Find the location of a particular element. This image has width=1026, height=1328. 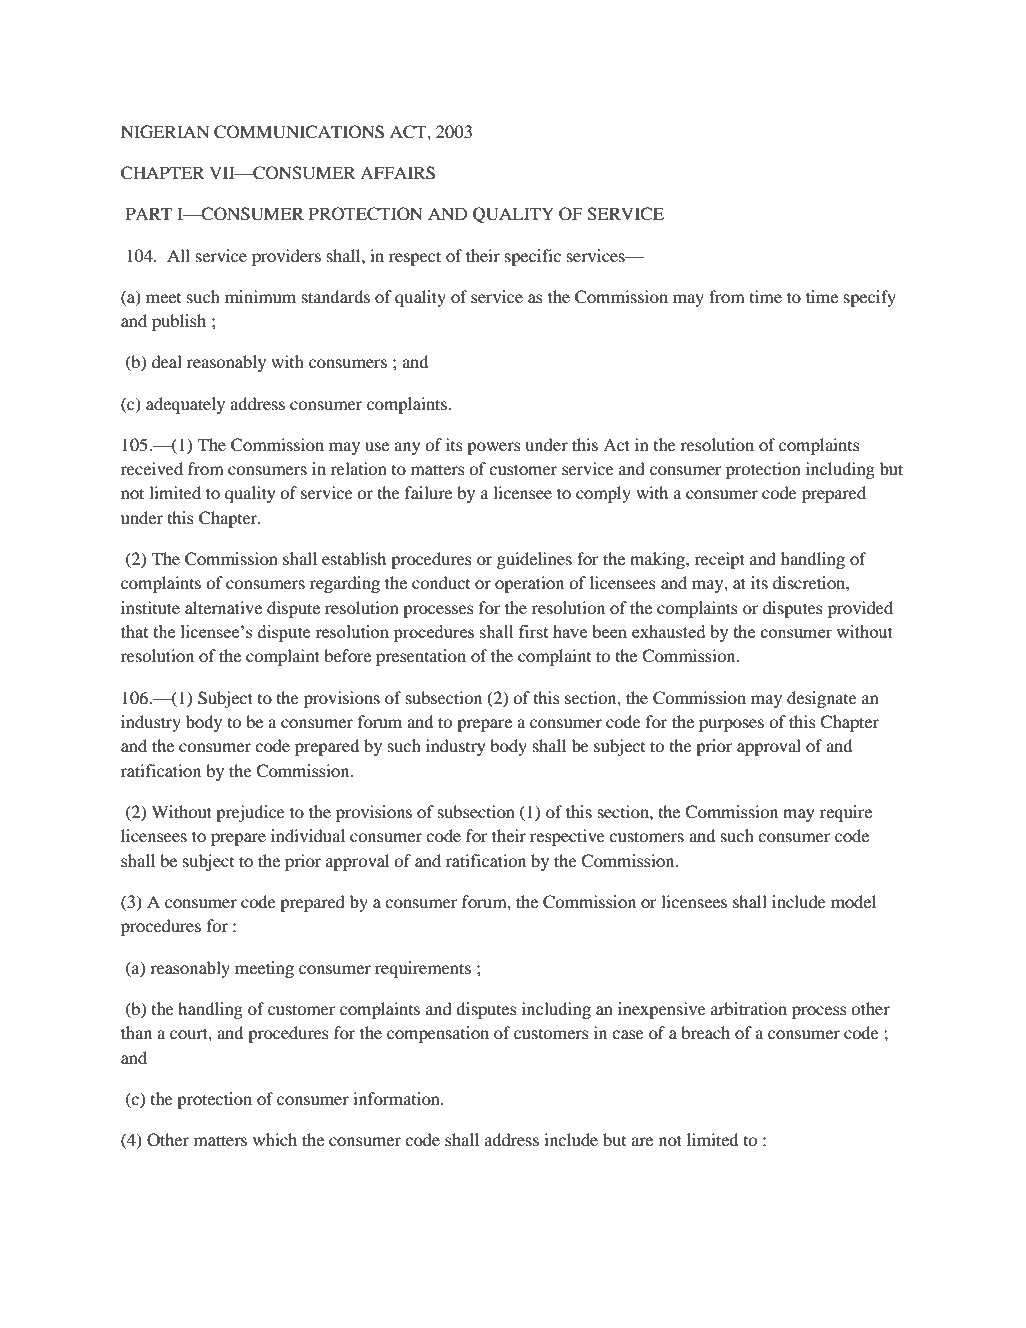

which is located at coordinates (275, 1139).
